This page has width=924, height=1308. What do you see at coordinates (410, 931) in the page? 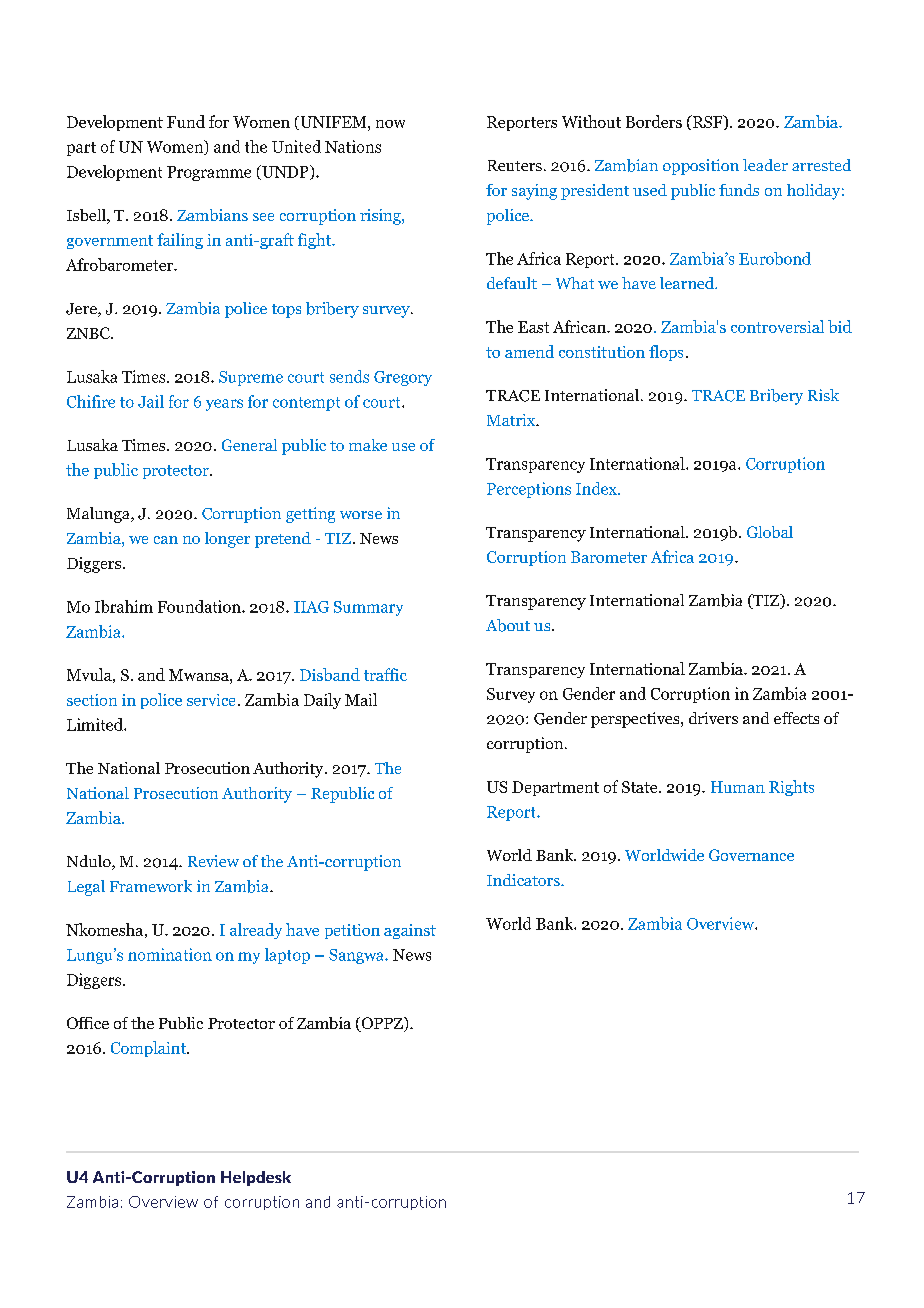
I see `against` at bounding box center [410, 931].
